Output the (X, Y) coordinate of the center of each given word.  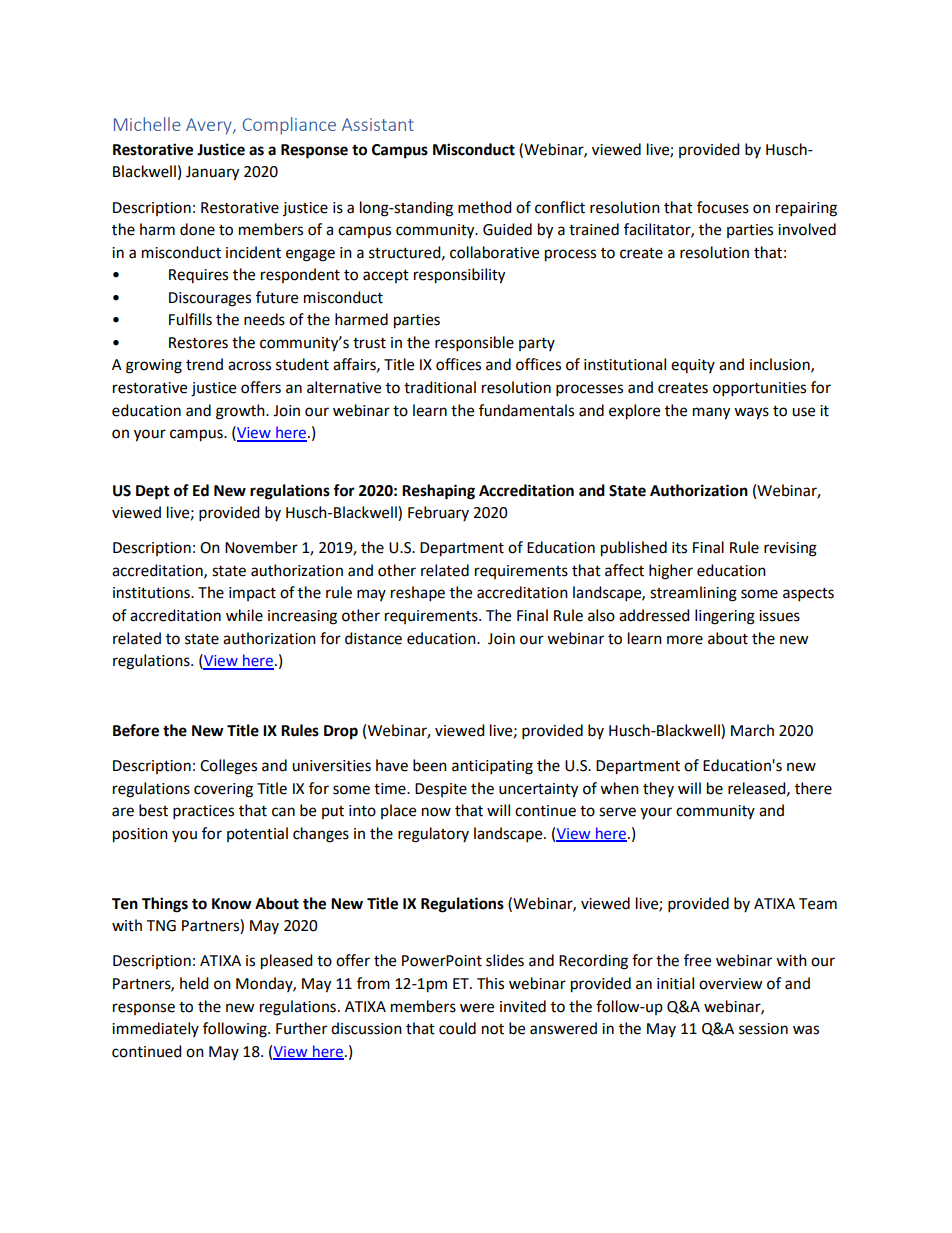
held (194, 983)
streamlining (693, 594)
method (485, 207)
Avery (210, 126)
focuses (723, 207)
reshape (418, 594)
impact (252, 594)
